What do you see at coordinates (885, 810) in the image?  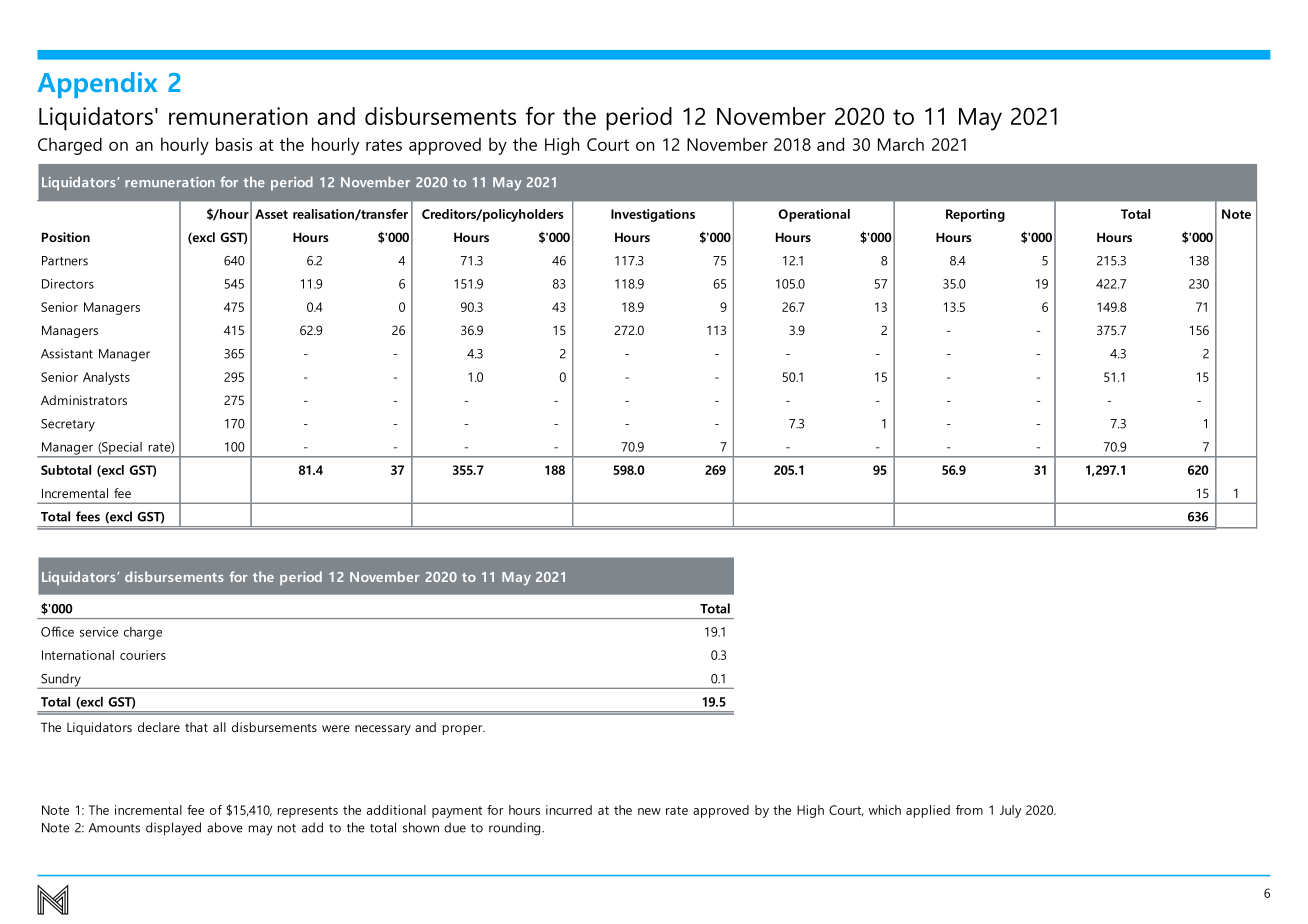 I see `which` at bounding box center [885, 810].
